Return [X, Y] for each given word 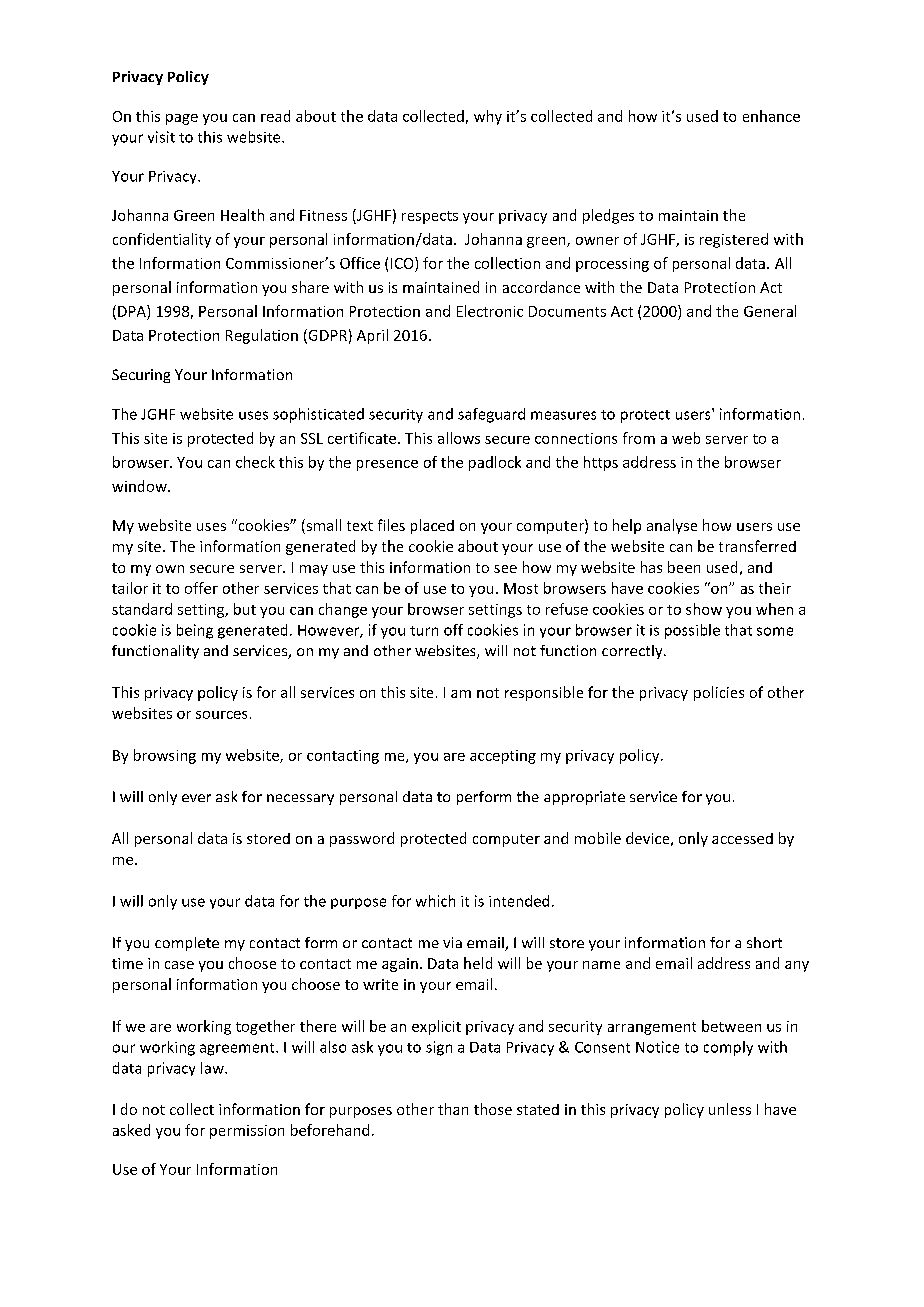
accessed [742, 838]
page [182, 119]
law [213, 1068]
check [255, 462]
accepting [503, 757]
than [453, 1109]
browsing [165, 756]
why [488, 117]
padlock [495, 463]
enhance [771, 116]
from [639, 438]
